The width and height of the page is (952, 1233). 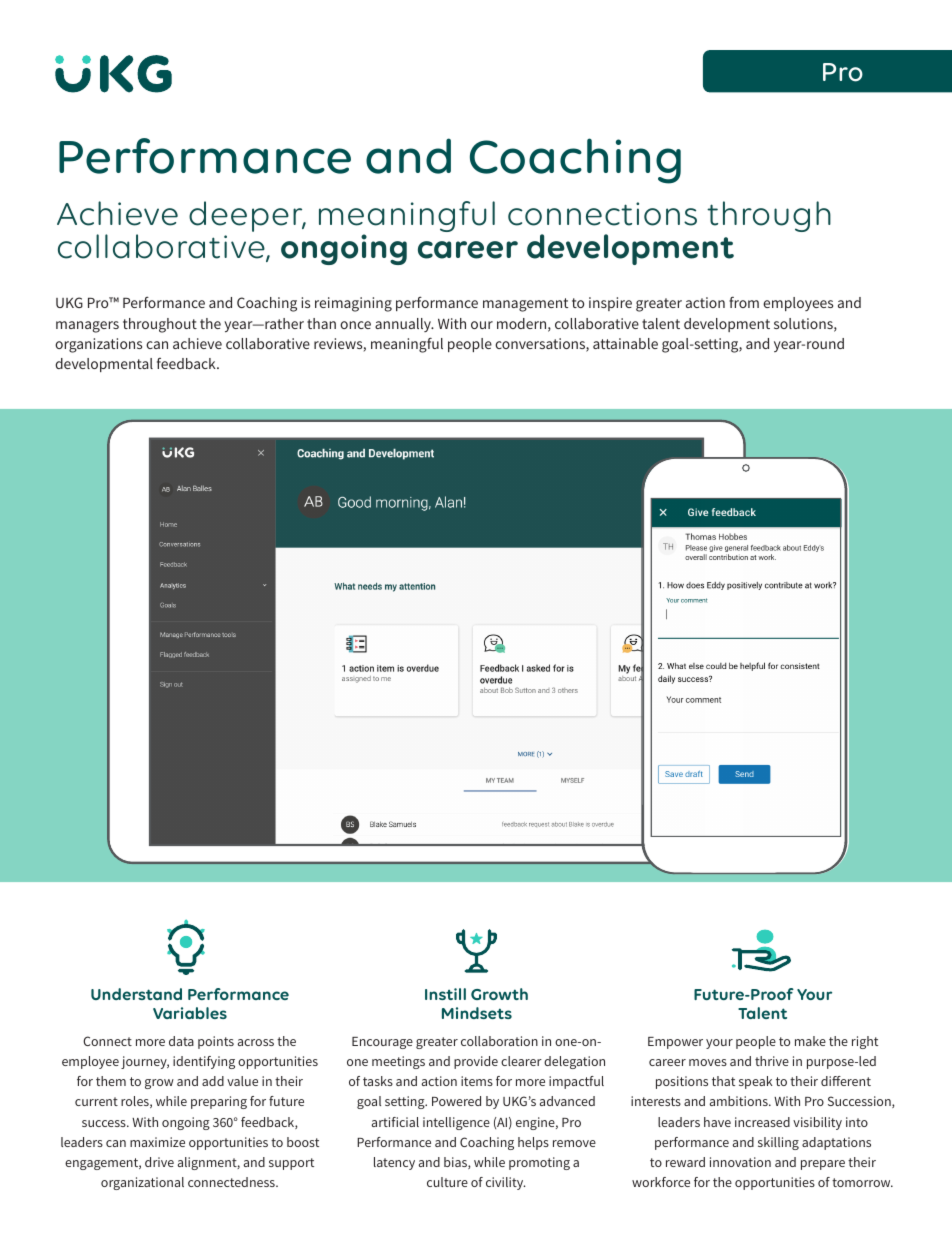 What do you see at coordinates (136, 994) in the page?
I see `Understand` at bounding box center [136, 994].
